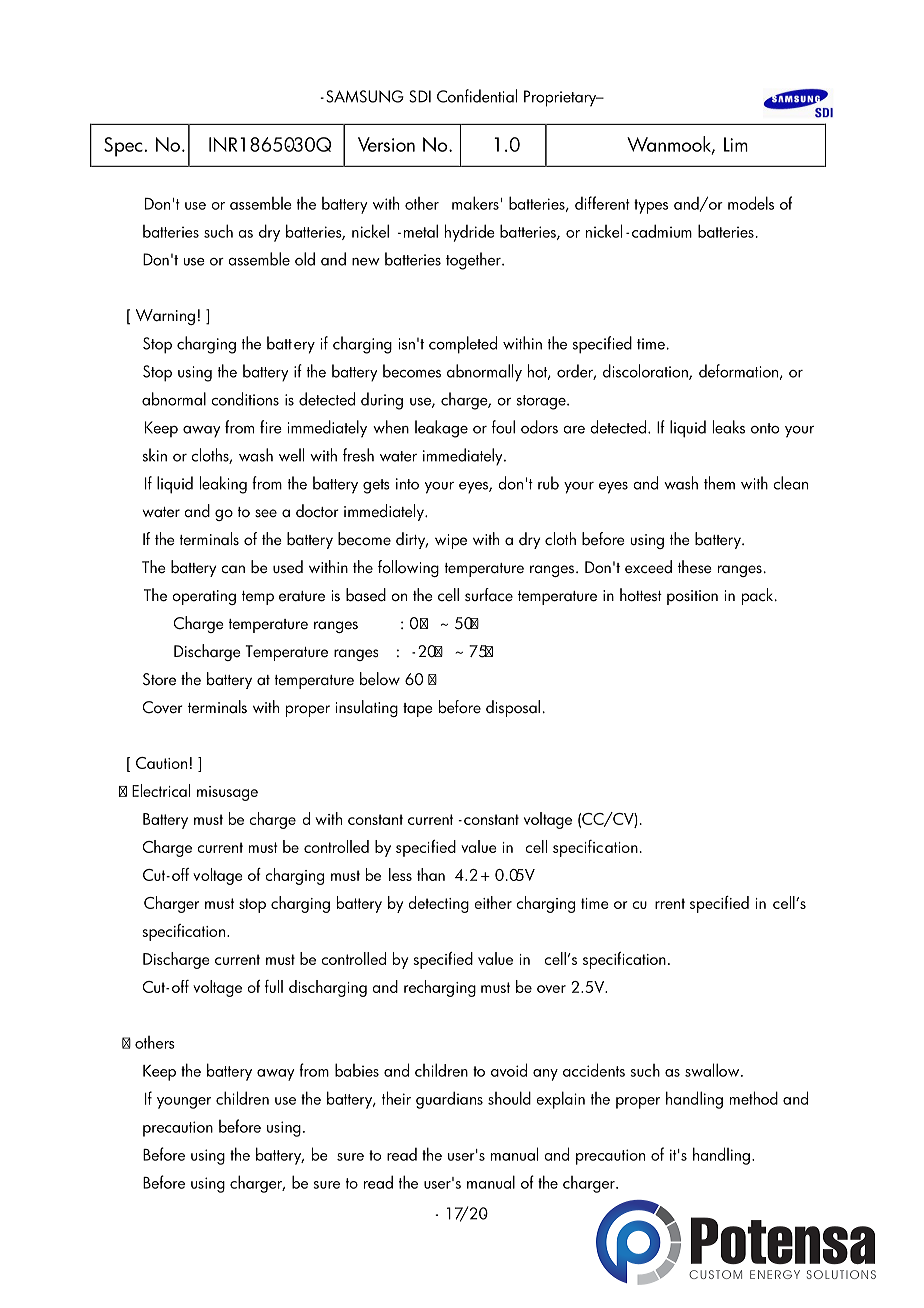 Image resolution: width=924 pixels, height=1308 pixels. Describe the element at coordinates (184, 1103) in the screenshot. I see `younger` at that location.
